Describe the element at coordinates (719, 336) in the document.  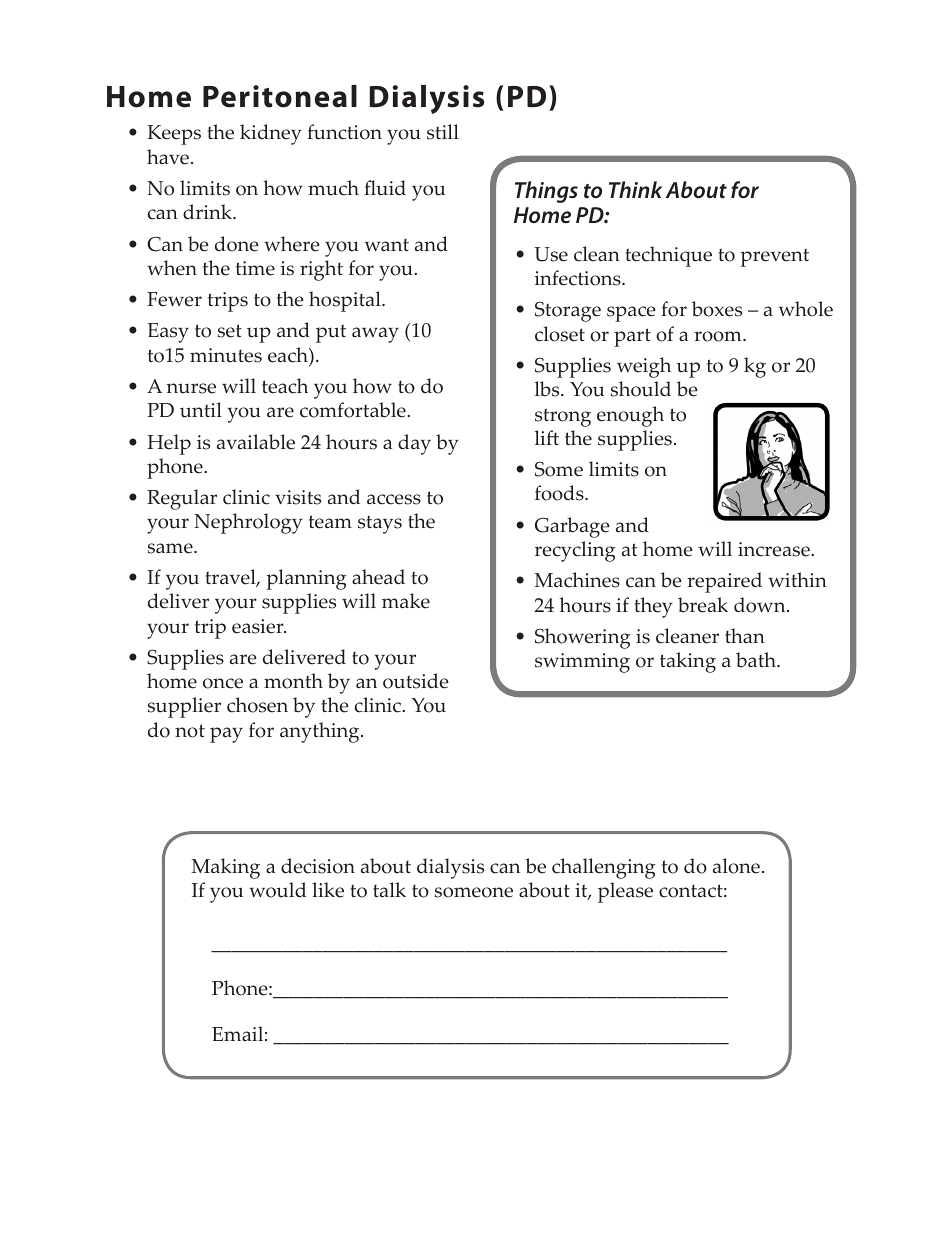
I see `room` at that location.
